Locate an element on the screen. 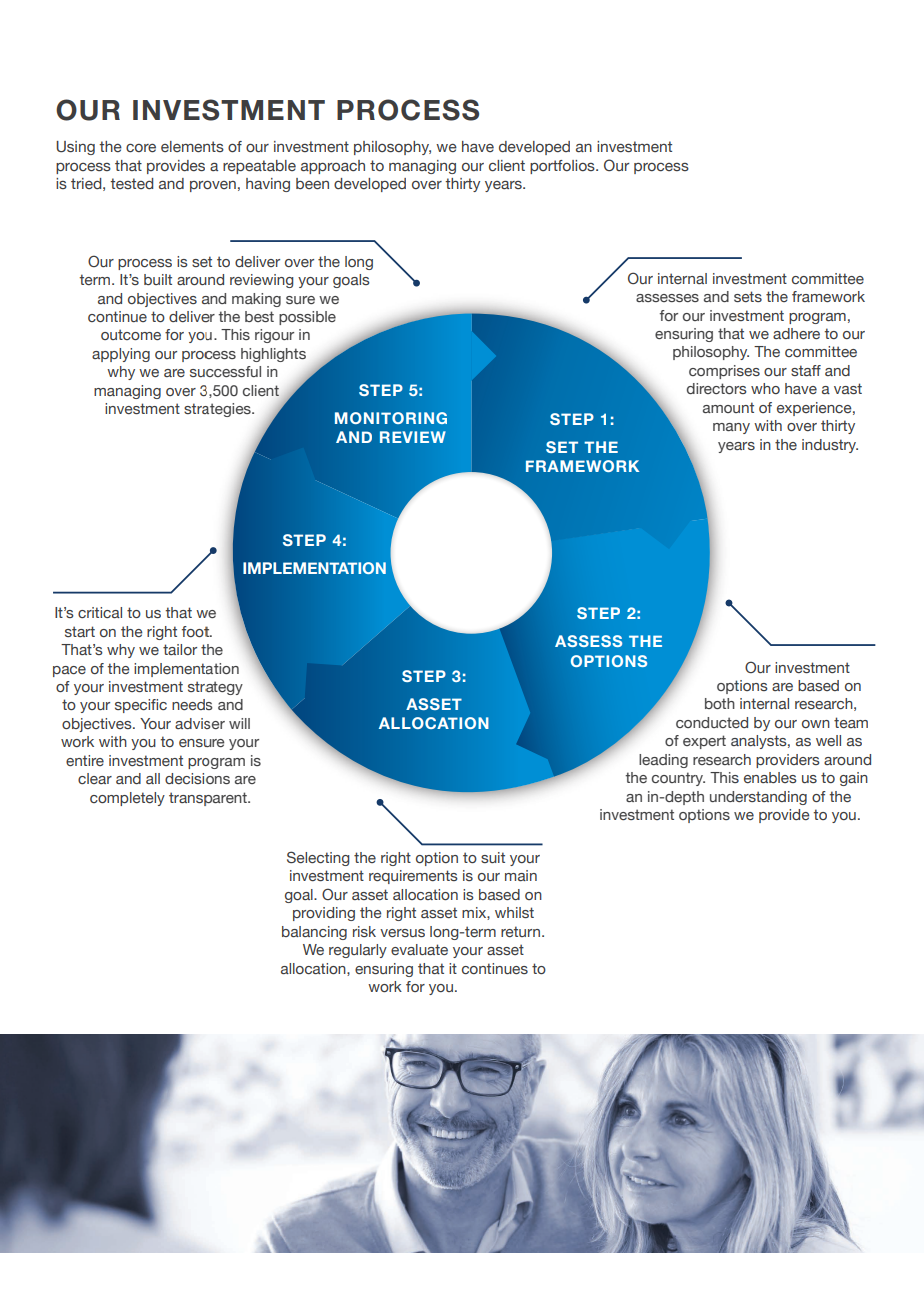  MONITORING is located at coordinates (391, 418).
